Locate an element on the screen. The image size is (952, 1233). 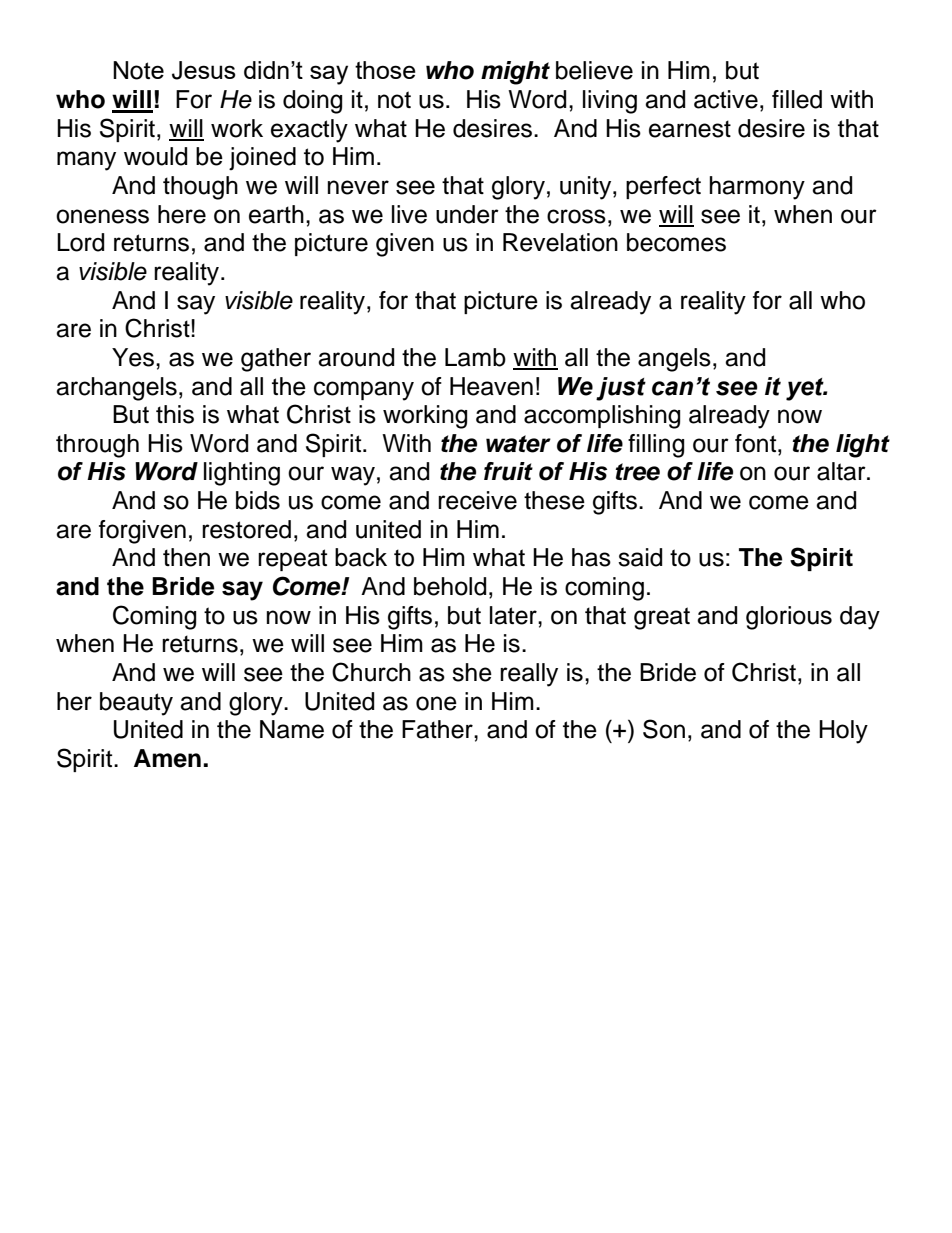
Amen is located at coordinates (167, 758).
